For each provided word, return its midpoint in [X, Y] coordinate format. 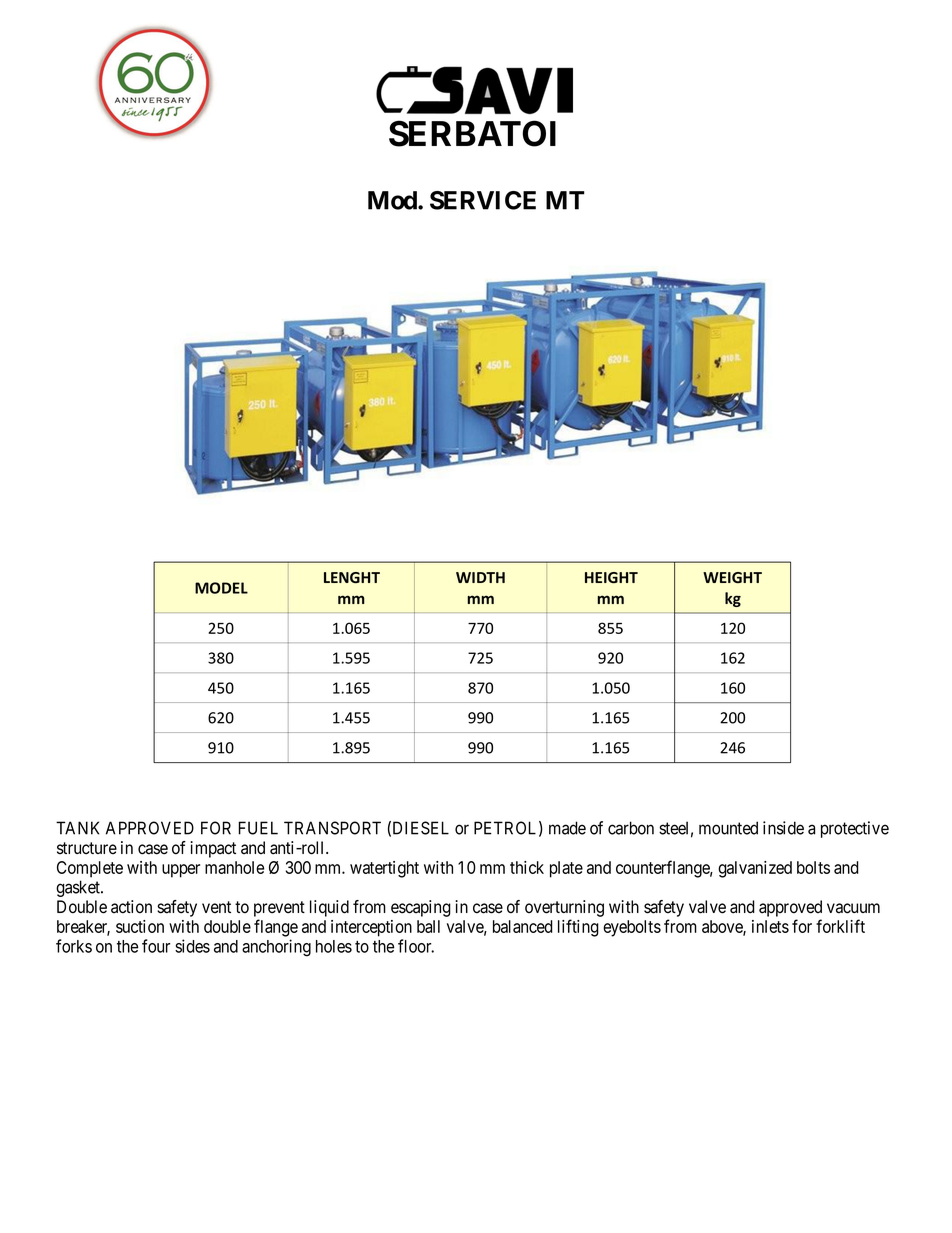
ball [428, 926]
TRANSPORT [332, 828]
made [567, 828]
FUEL [258, 828]
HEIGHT [611, 577]
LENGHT [352, 577]
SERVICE [483, 200]
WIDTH [480, 577]
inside [783, 828]
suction [140, 926]
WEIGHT [732, 577]
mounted [728, 828]
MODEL [221, 588]
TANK [77, 828]
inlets [770, 926]
